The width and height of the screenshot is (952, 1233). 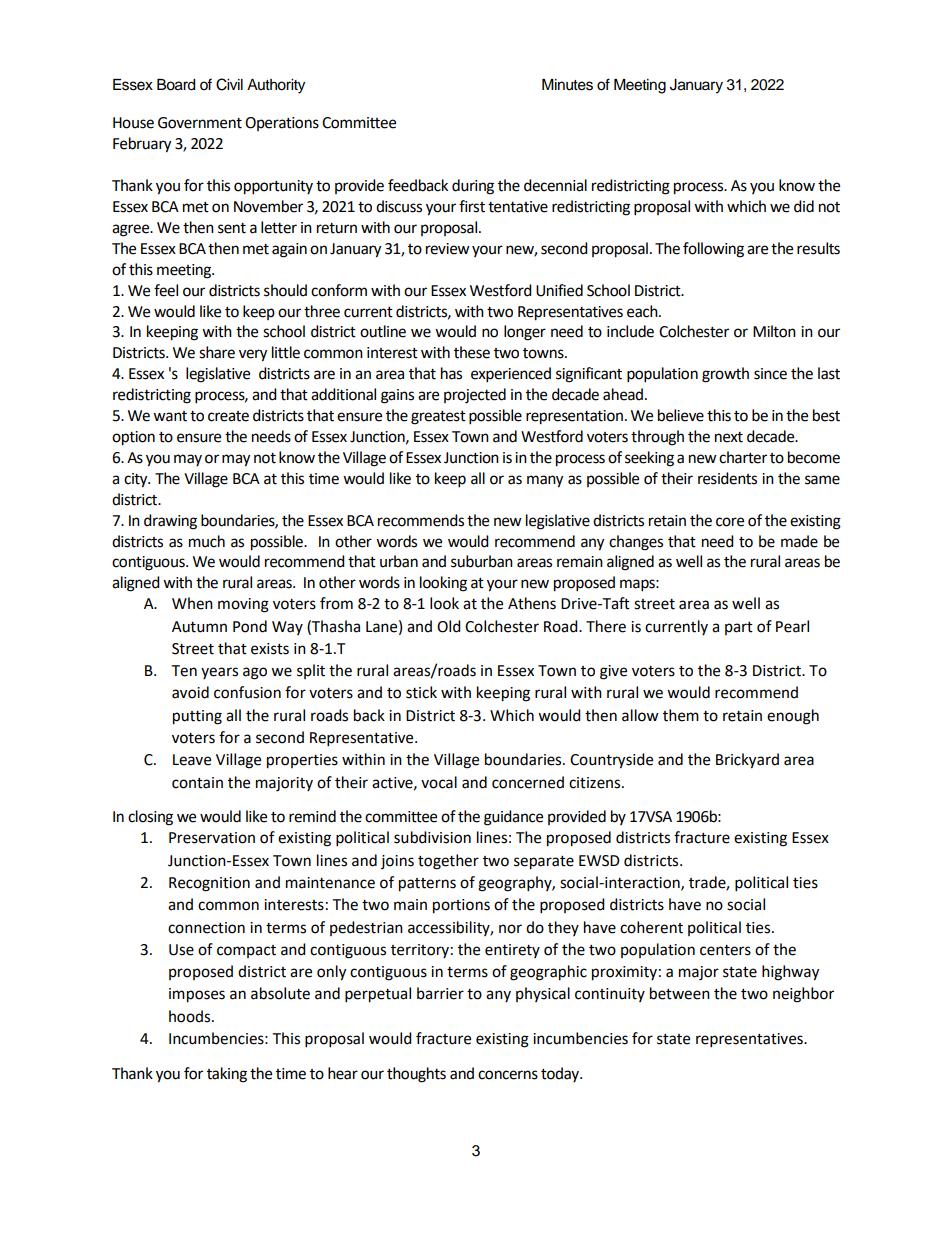 I want to click on create, so click(x=228, y=416).
